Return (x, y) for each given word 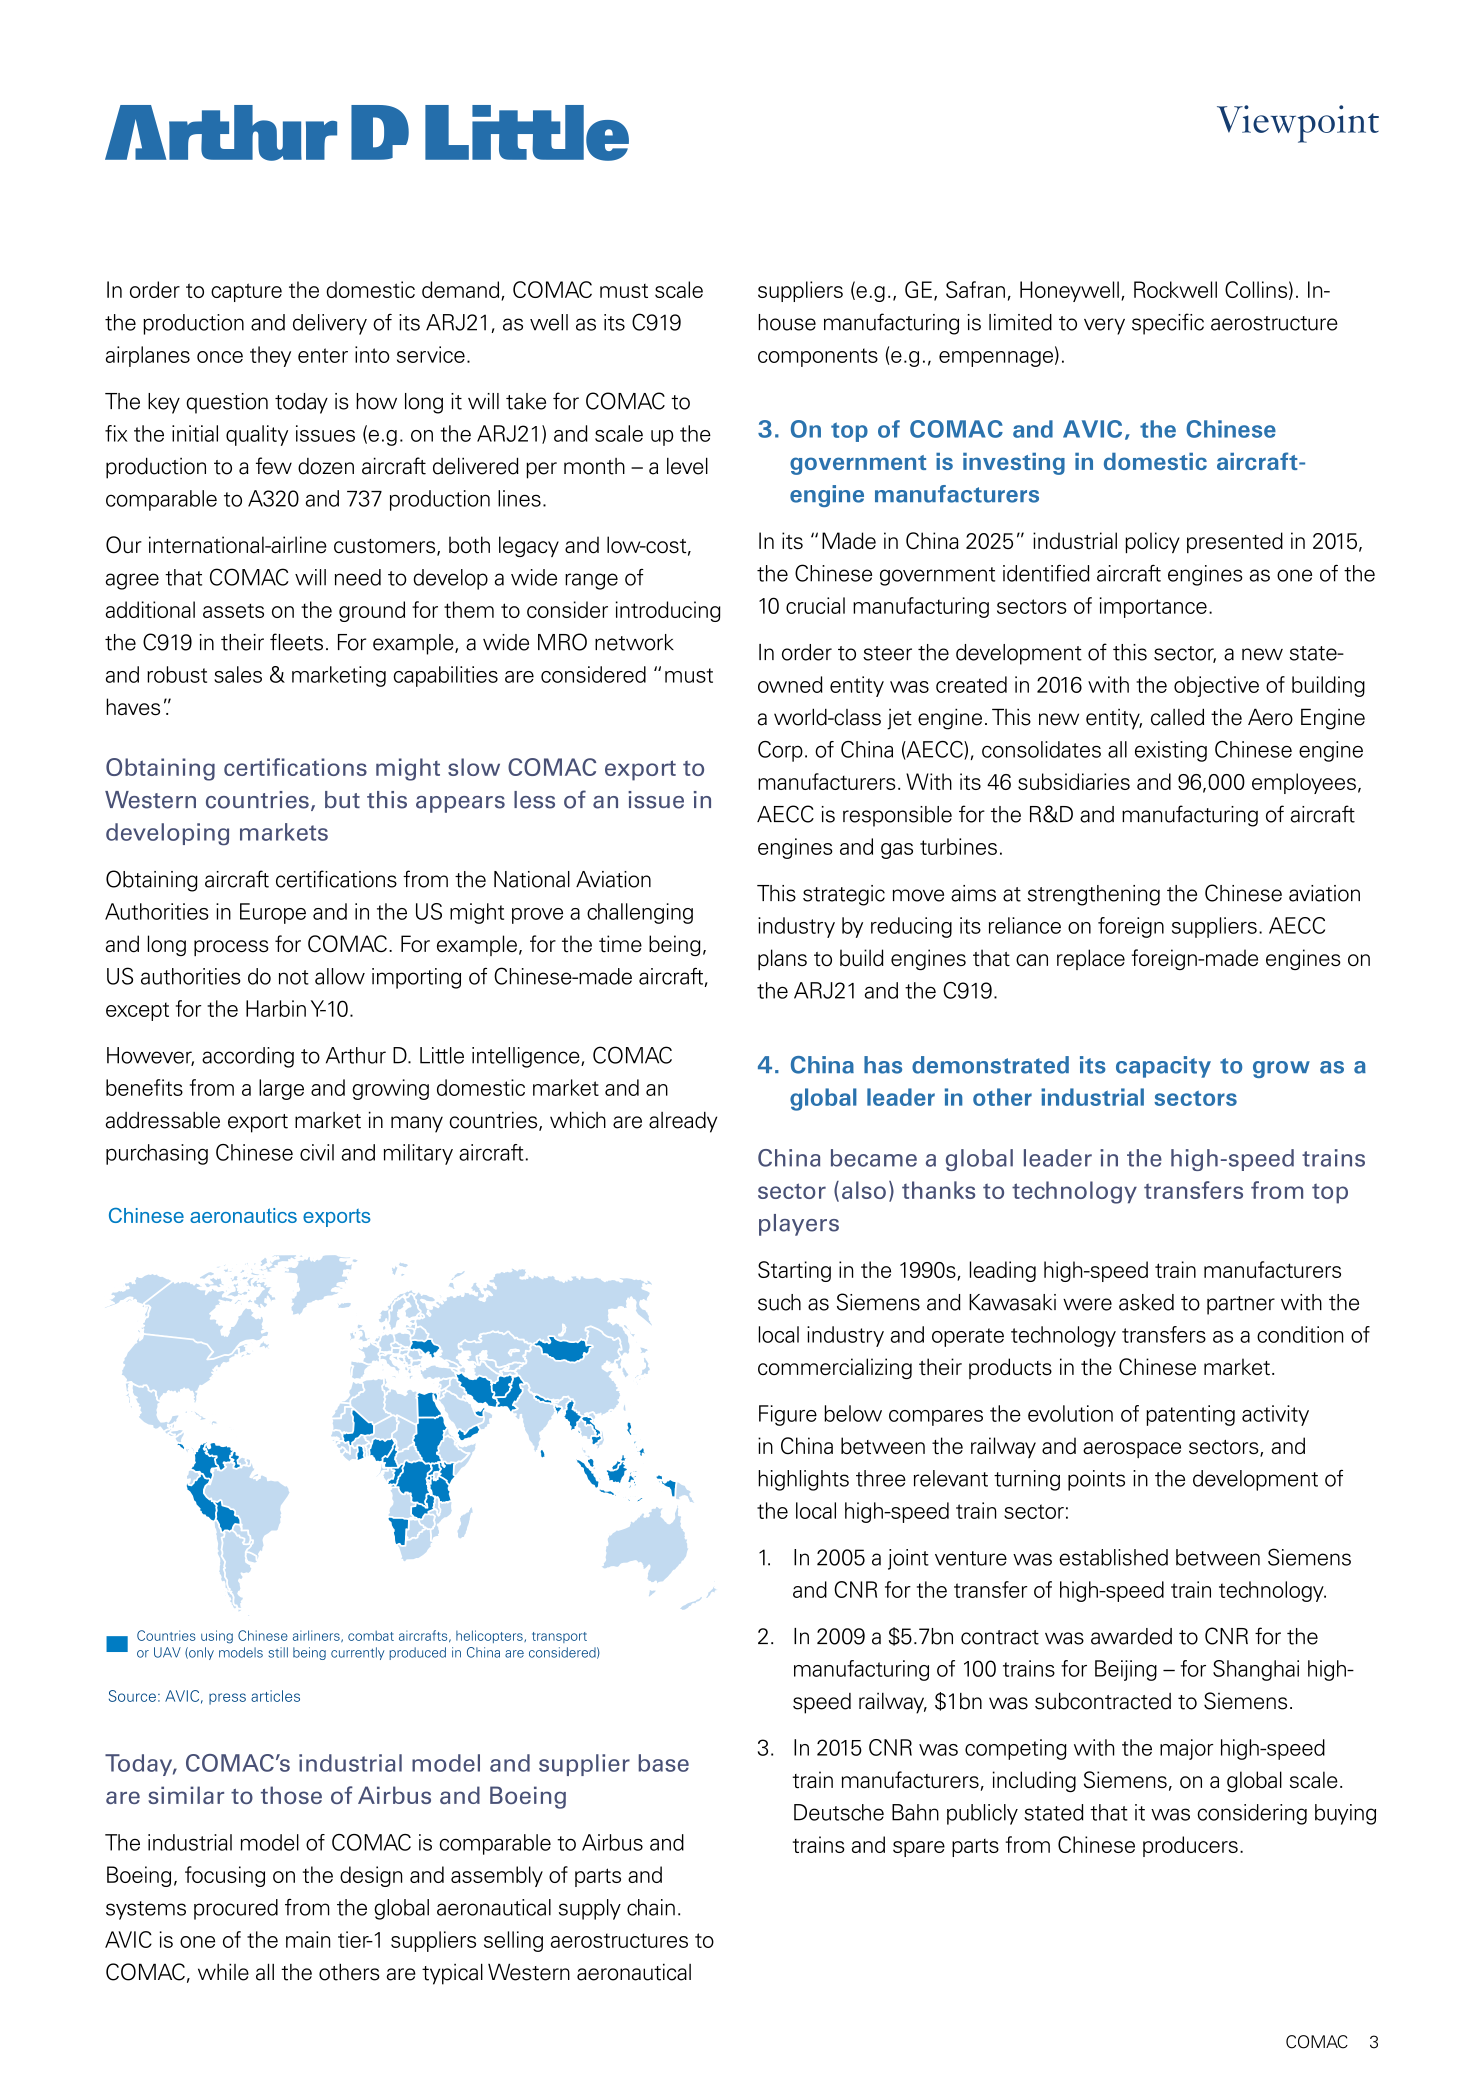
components (818, 357)
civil (317, 1152)
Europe (273, 913)
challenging (640, 913)
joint (908, 1559)
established (1113, 1557)
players (799, 1225)
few (274, 466)
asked (1146, 1302)
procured (236, 1909)
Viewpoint (1298, 124)
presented (1235, 542)
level (687, 466)
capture (246, 292)
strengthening (1094, 895)
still (278, 1652)
